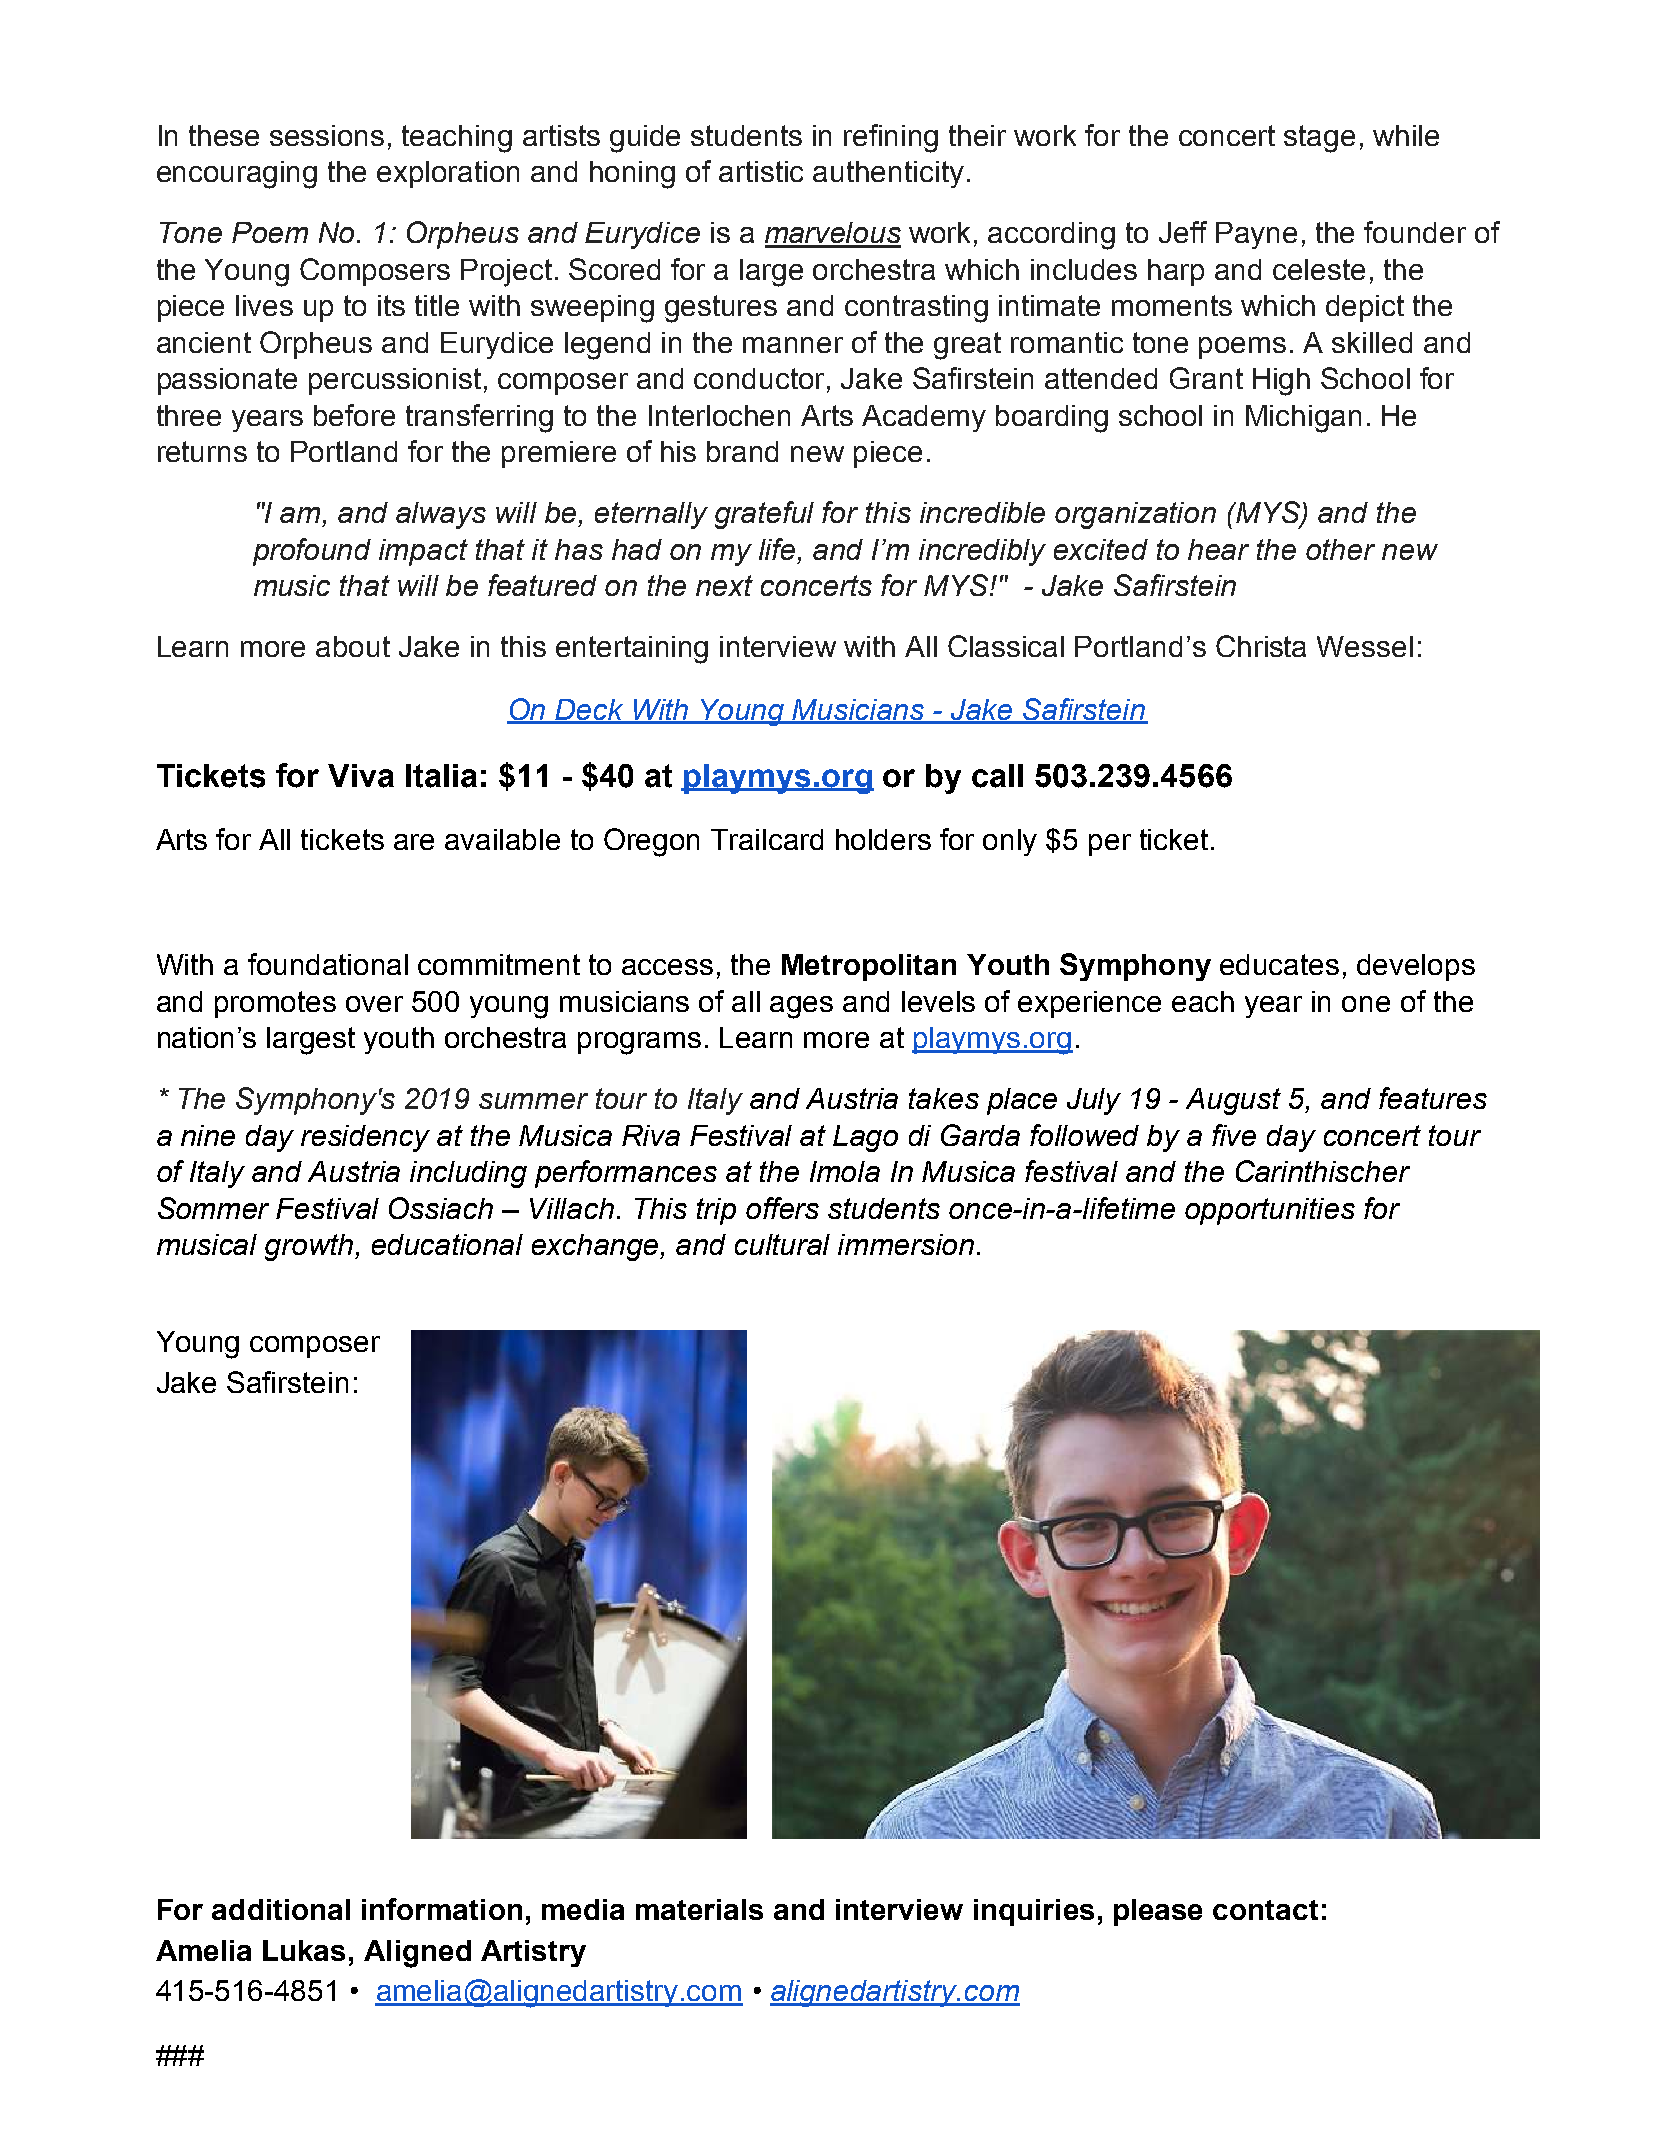  I want to click on contact, so click(1265, 1910).
